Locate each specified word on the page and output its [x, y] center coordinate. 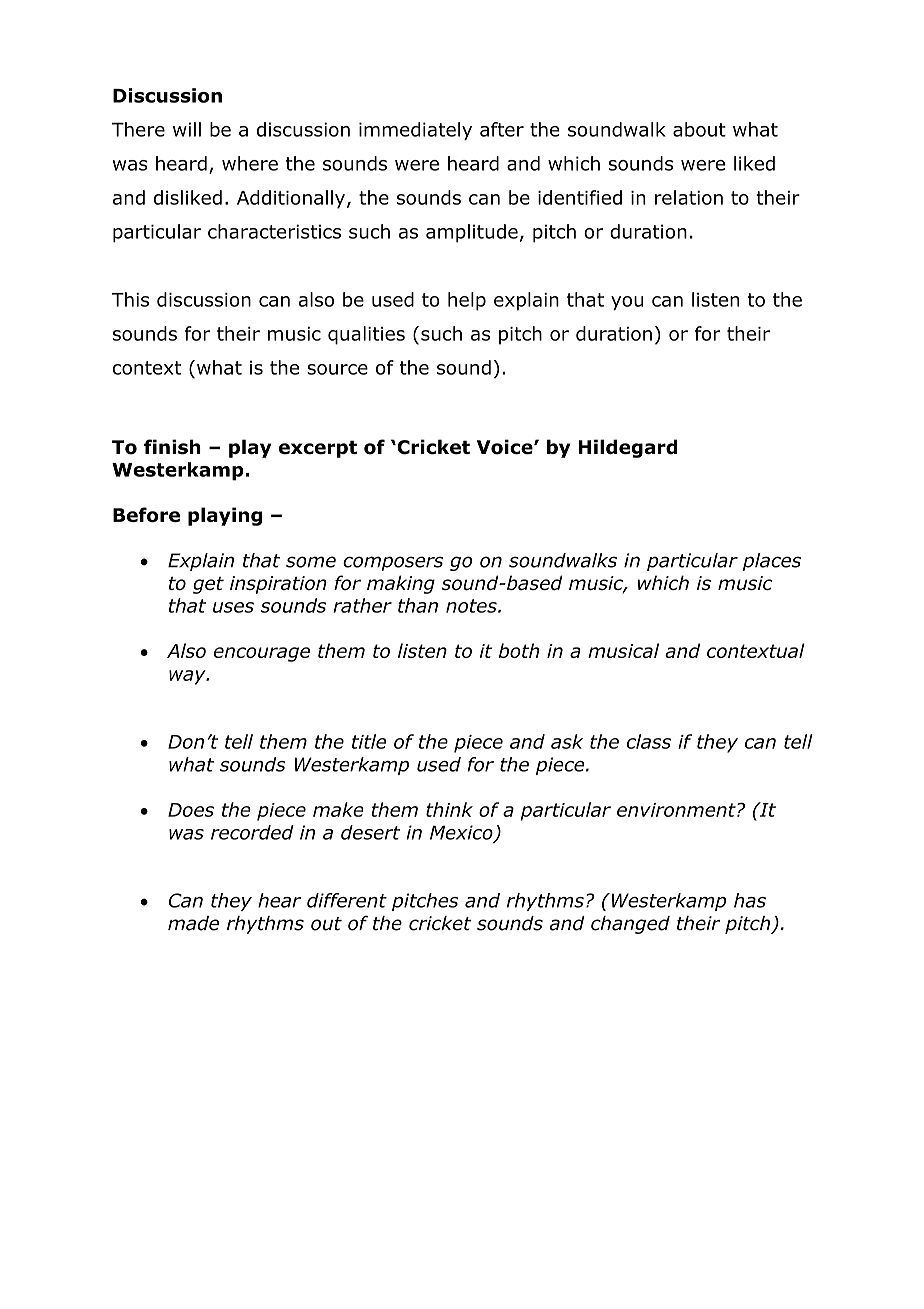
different [347, 900]
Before [146, 514]
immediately [415, 131]
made [193, 923]
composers [393, 563]
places [772, 562]
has [750, 900]
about [699, 129]
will [187, 129]
